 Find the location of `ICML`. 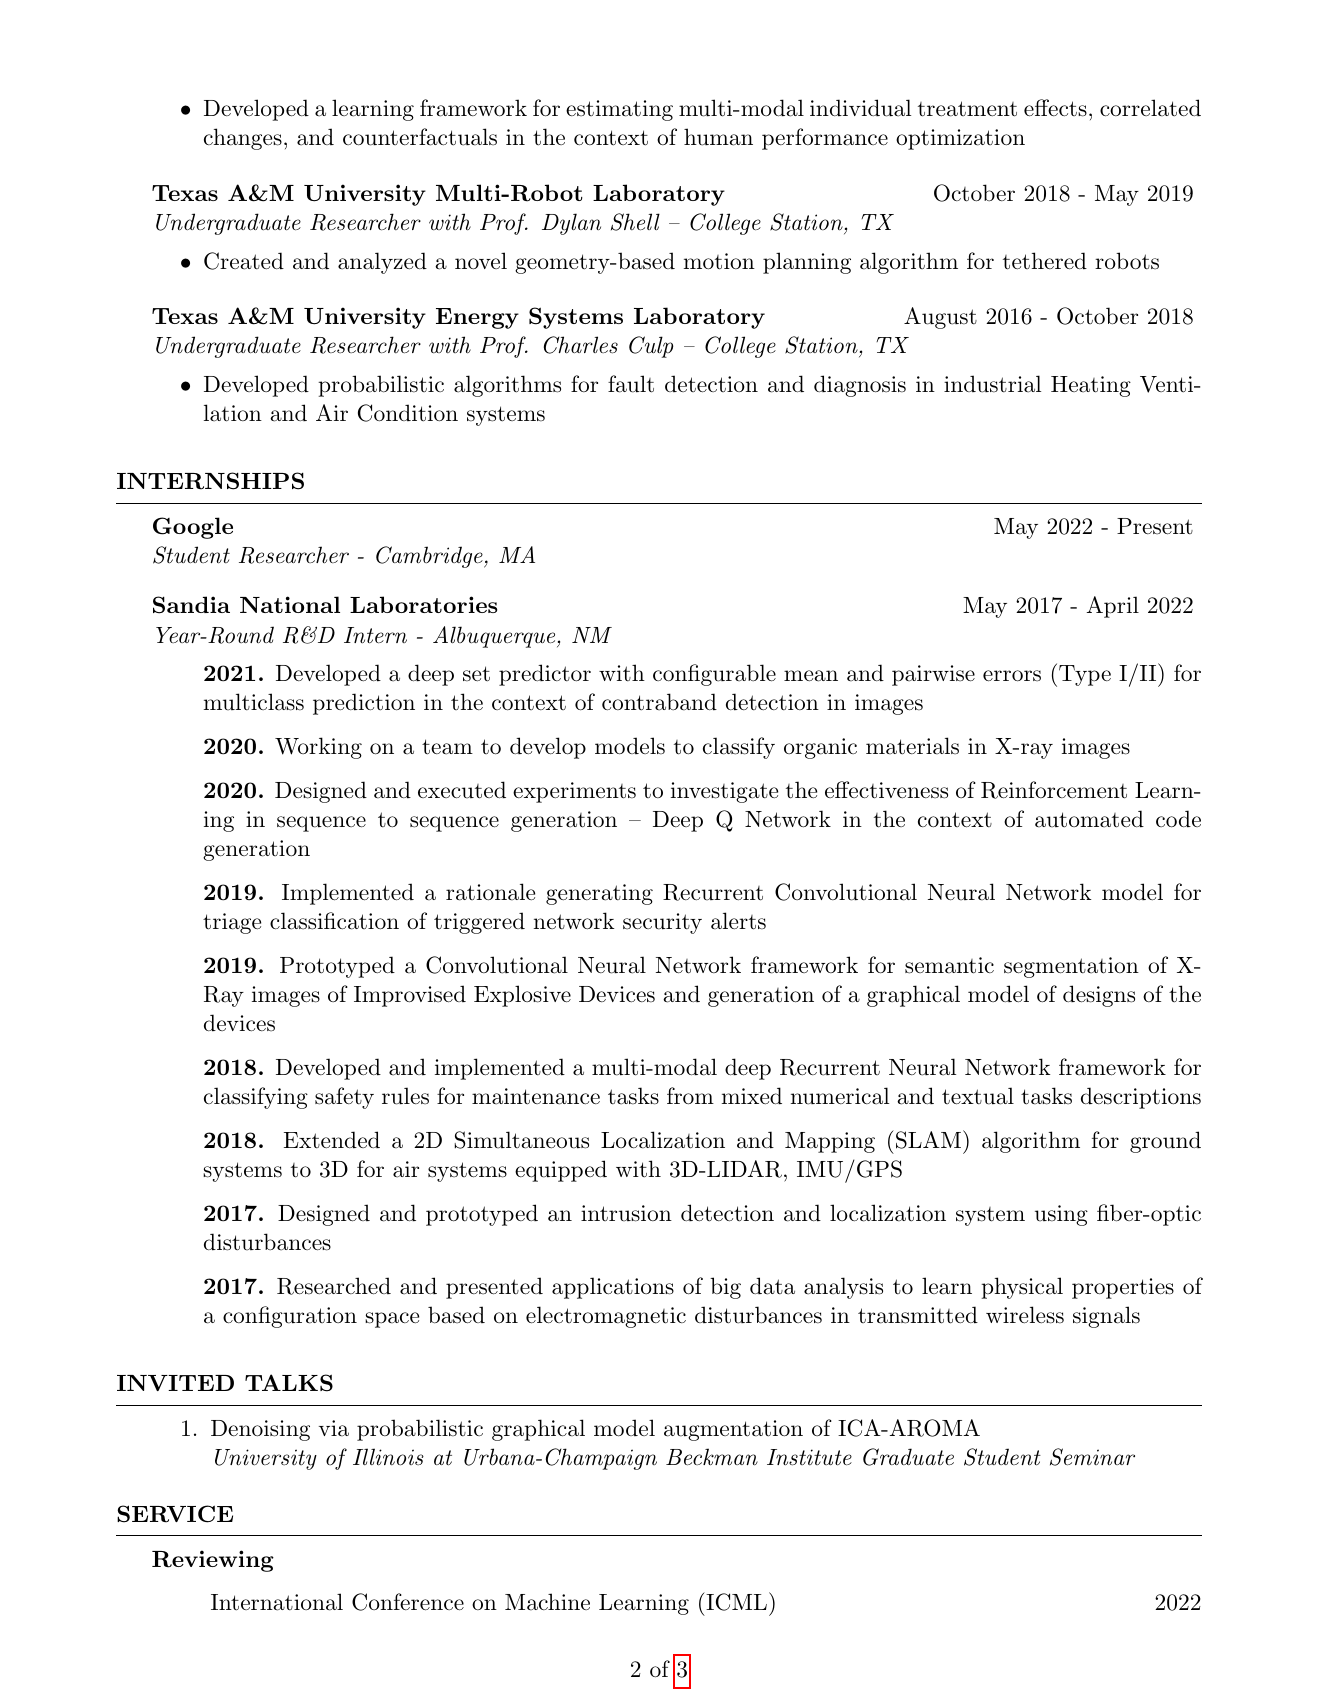

ICML is located at coordinates (735, 1601).
